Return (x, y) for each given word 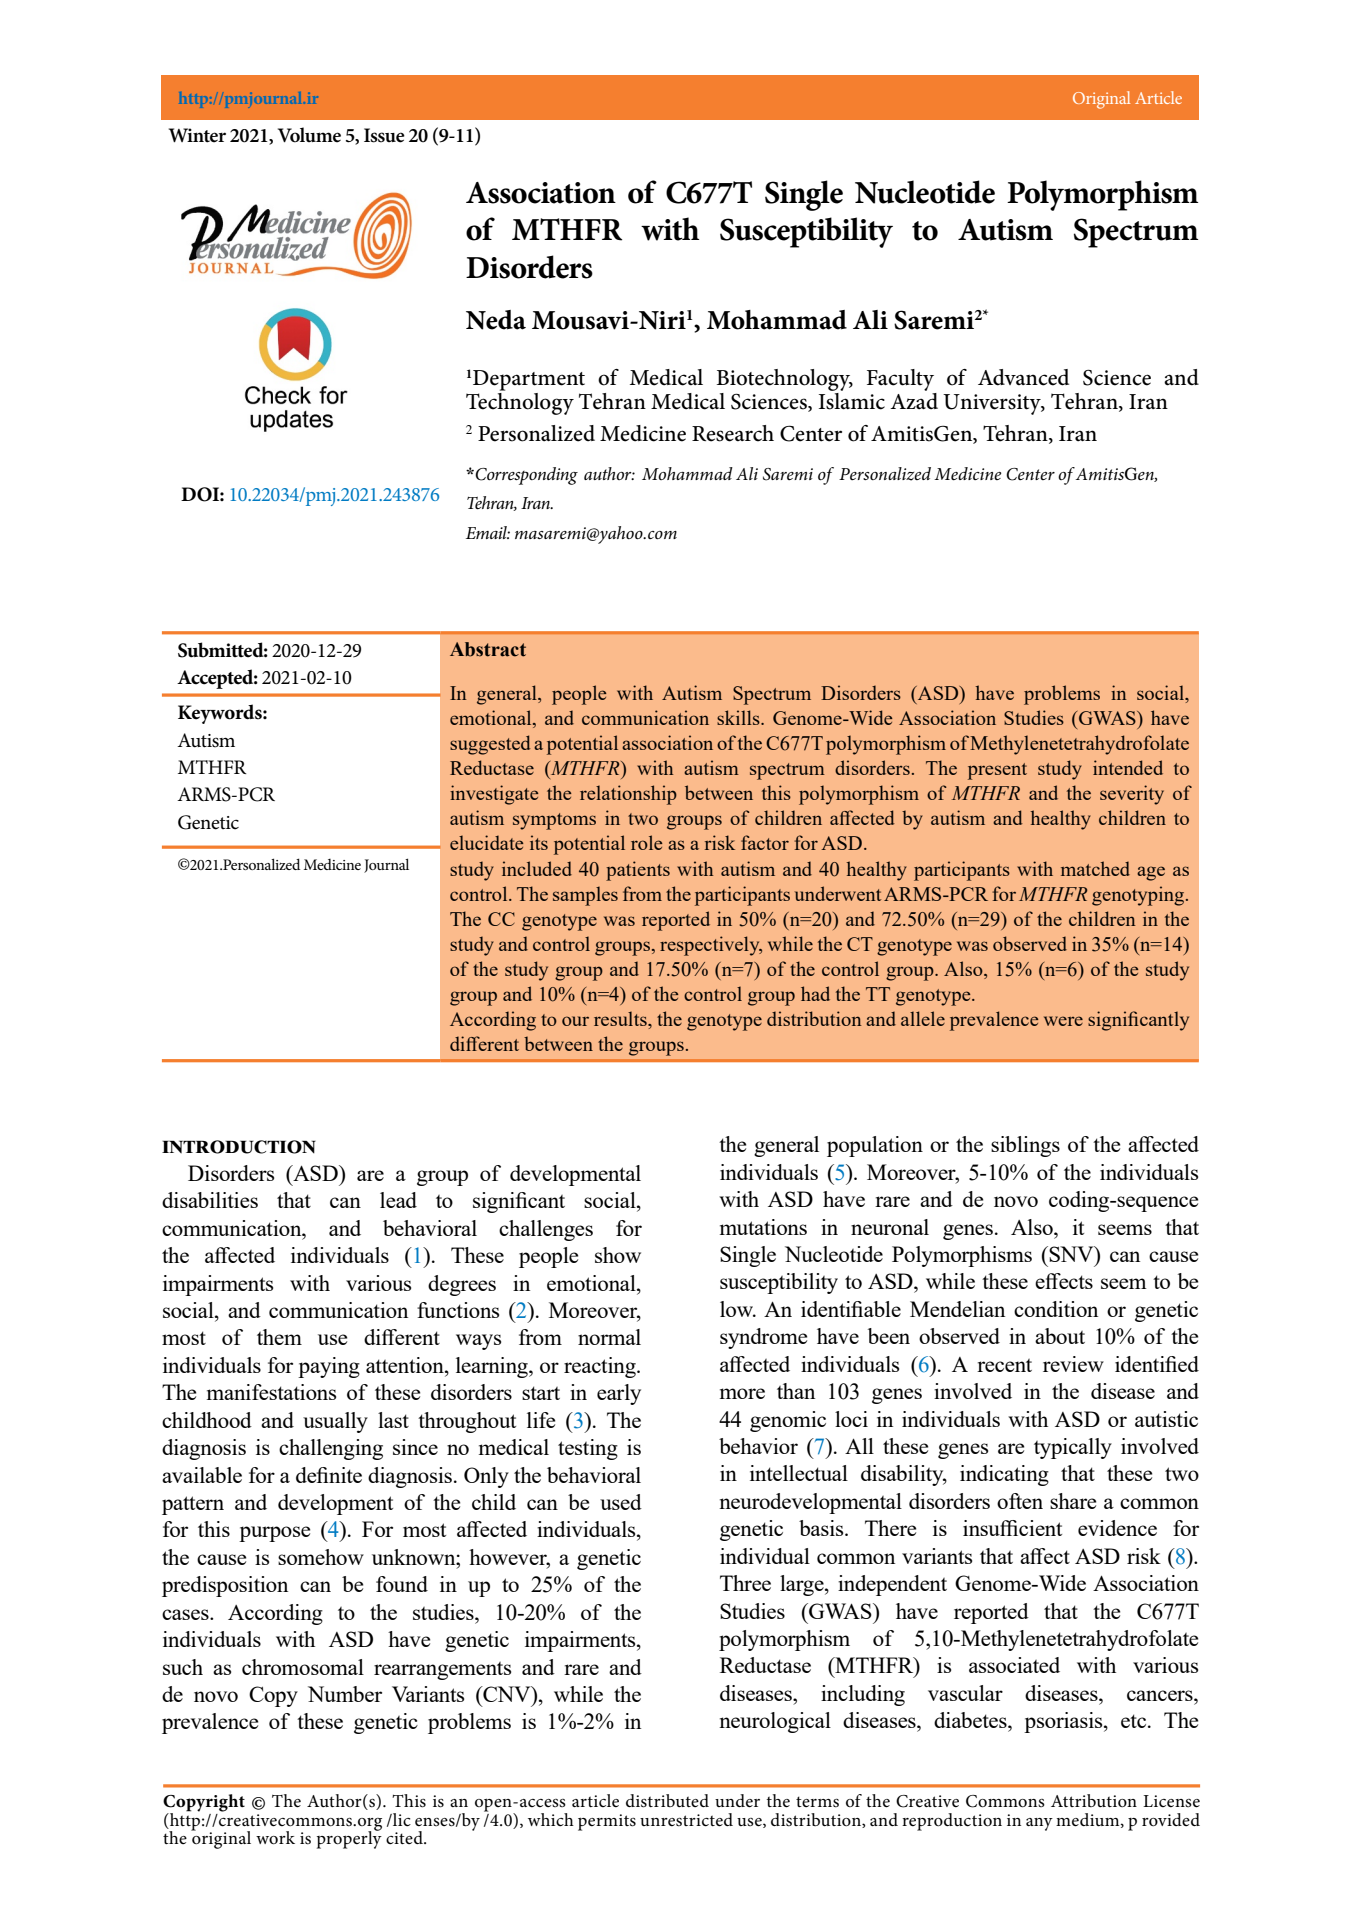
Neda (496, 320)
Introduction (239, 1147)
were (1063, 1021)
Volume (309, 135)
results (621, 1018)
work (275, 1838)
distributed (667, 1801)
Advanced (1023, 377)
